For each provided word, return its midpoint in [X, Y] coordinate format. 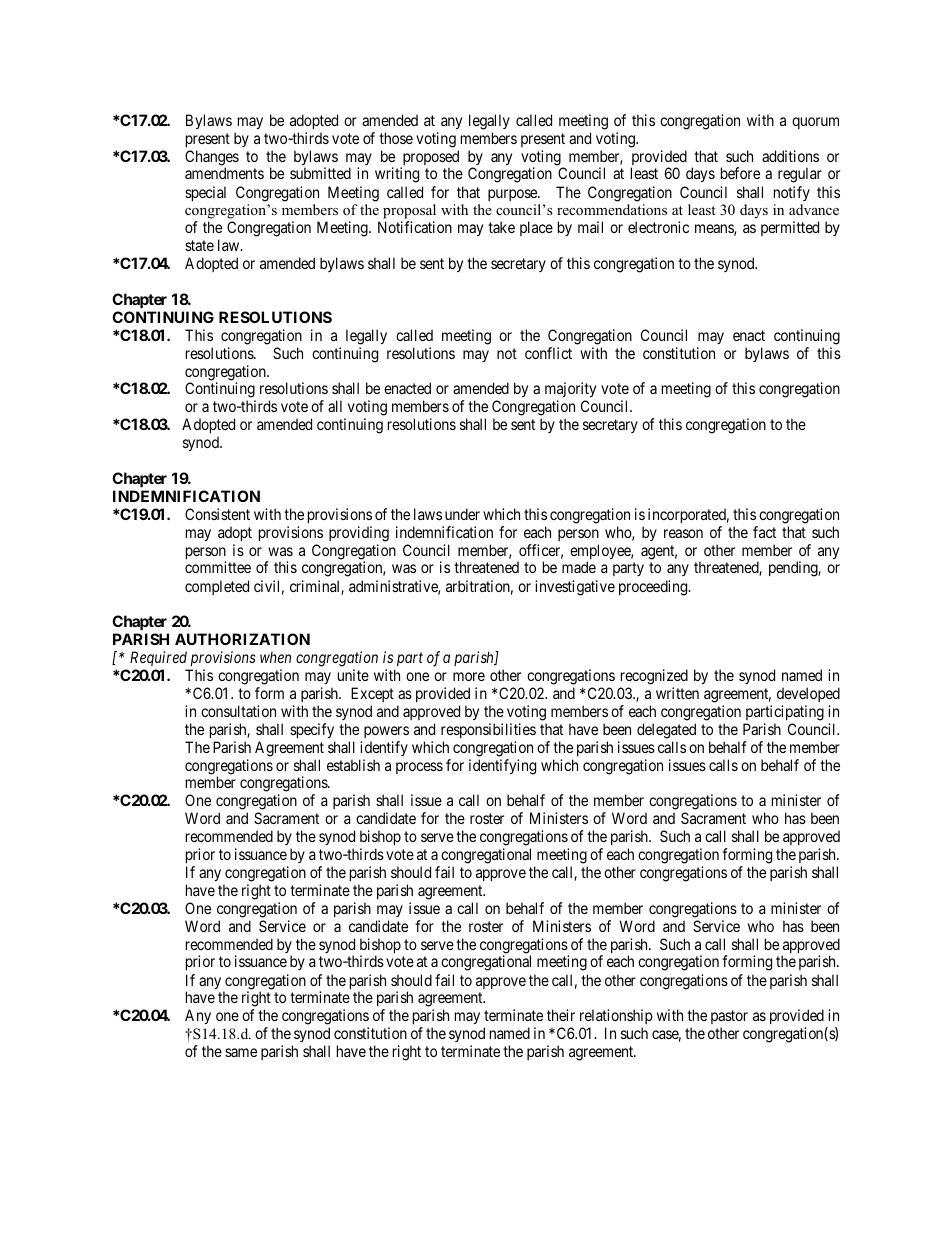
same [241, 1052]
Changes [212, 159]
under [462, 514]
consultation [238, 711]
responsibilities [488, 730]
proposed [429, 159]
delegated [666, 731]
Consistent [217, 514]
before [740, 173]
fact [764, 532]
